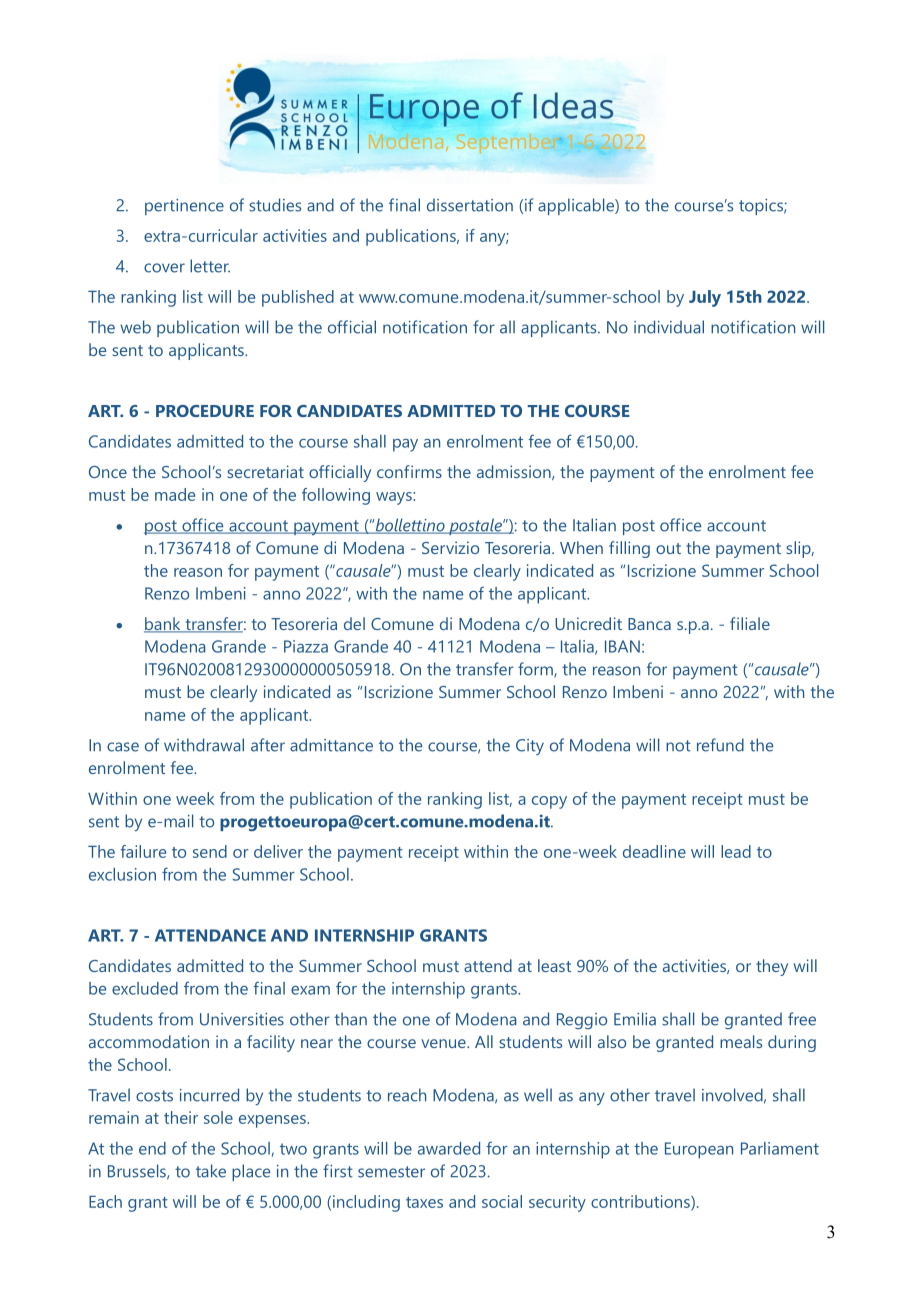  I want to click on least, so click(554, 965).
